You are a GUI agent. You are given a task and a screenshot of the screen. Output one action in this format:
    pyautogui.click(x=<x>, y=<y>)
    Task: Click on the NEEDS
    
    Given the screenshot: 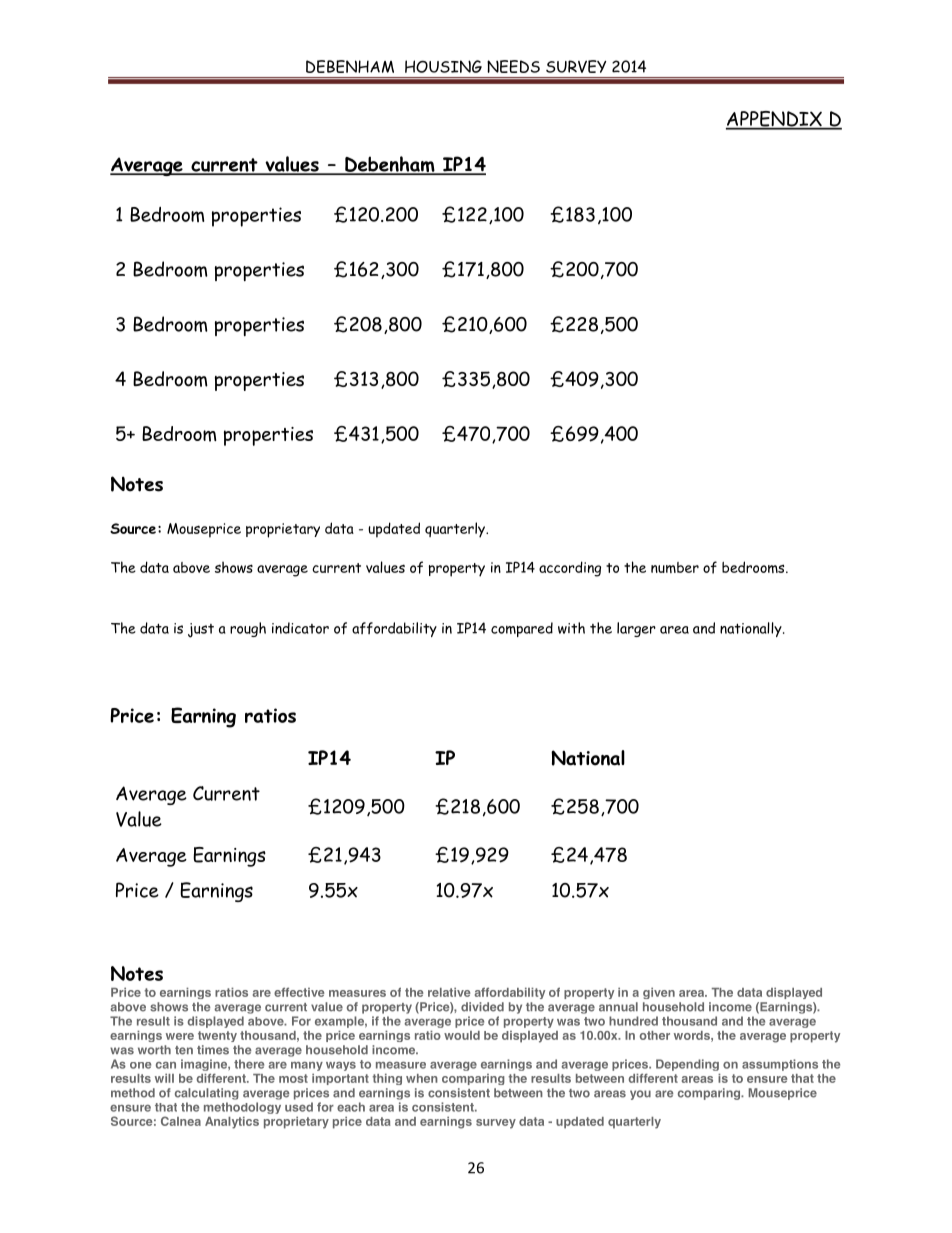 What is the action you would take?
    pyautogui.click(x=513, y=66)
